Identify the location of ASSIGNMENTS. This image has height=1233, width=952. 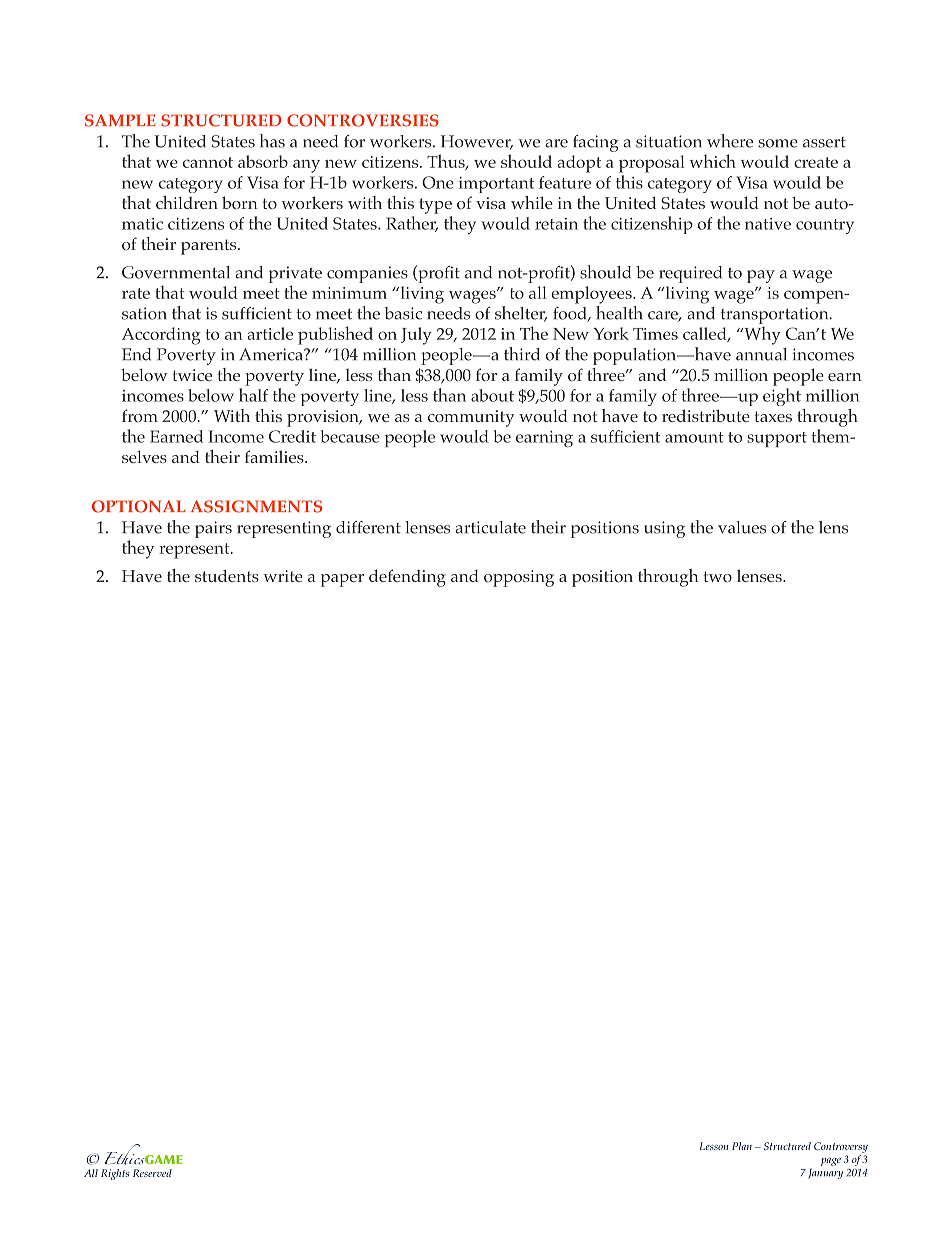
(256, 506).
